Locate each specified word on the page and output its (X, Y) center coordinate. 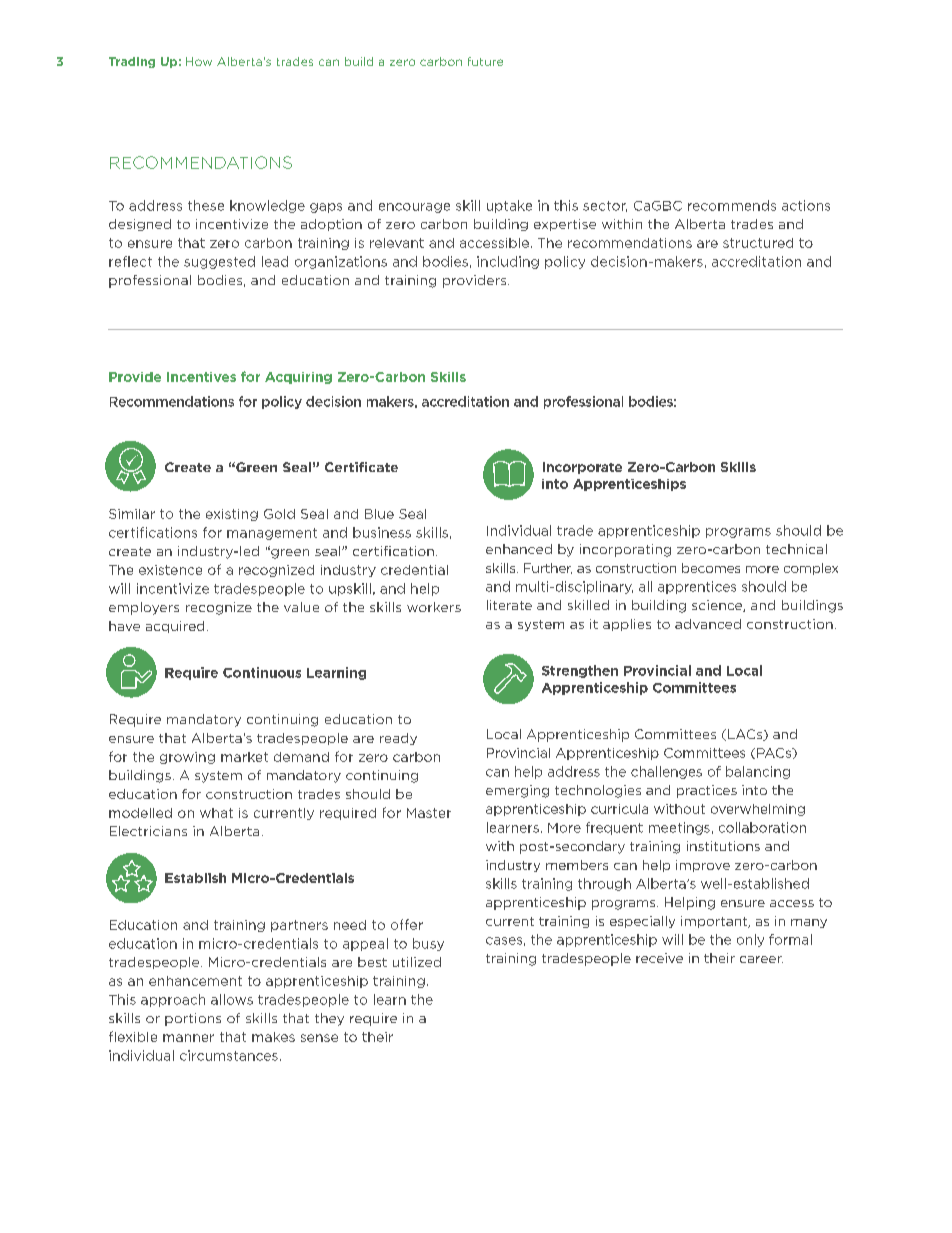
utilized (417, 962)
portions (193, 1019)
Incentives (201, 377)
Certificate (361, 467)
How (199, 61)
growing (187, 758)
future (485, 61)
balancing (758, 772)
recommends (732, 205)
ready (398, 739)
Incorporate (582, 468)
